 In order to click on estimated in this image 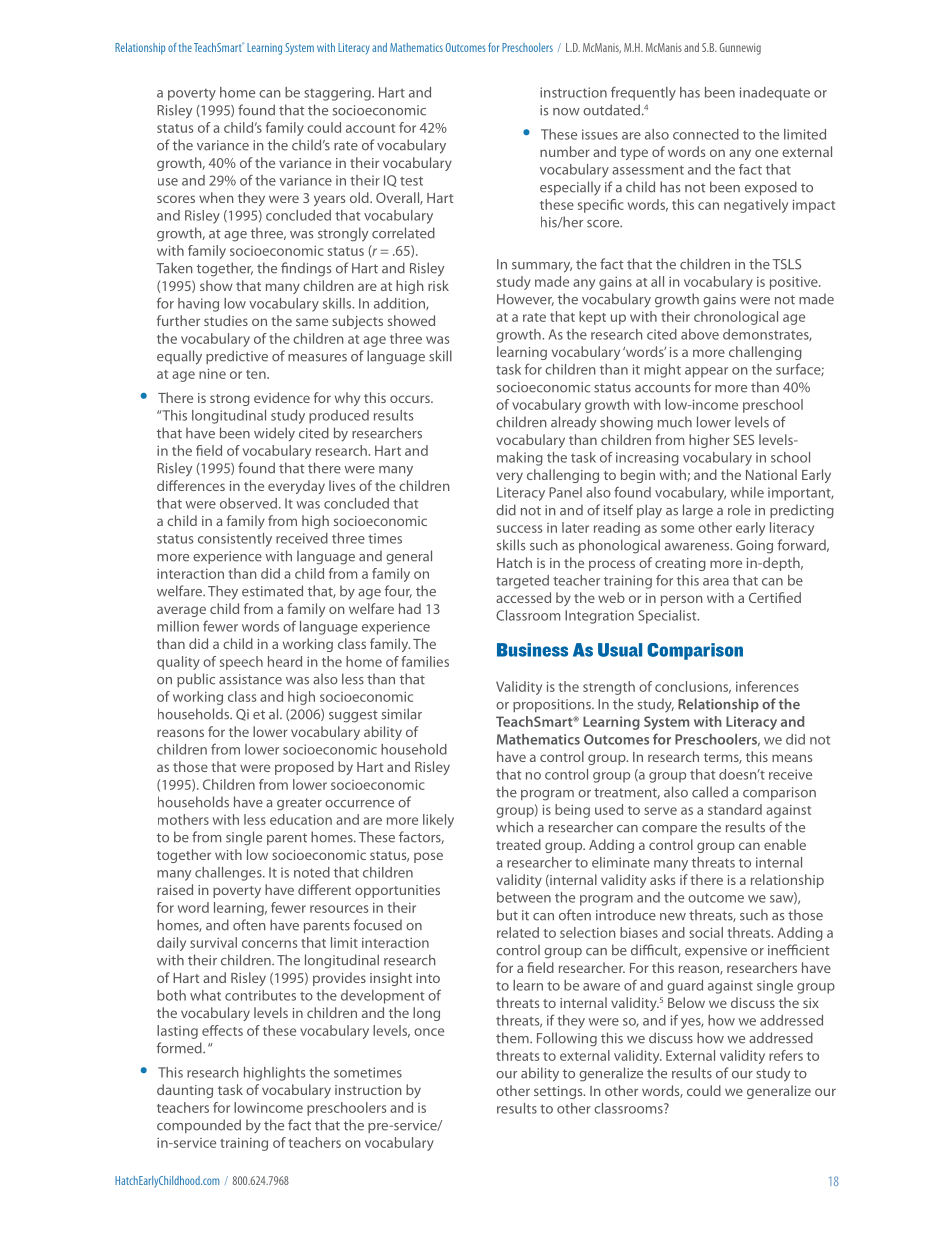, I will do `click(272, 591)`.
